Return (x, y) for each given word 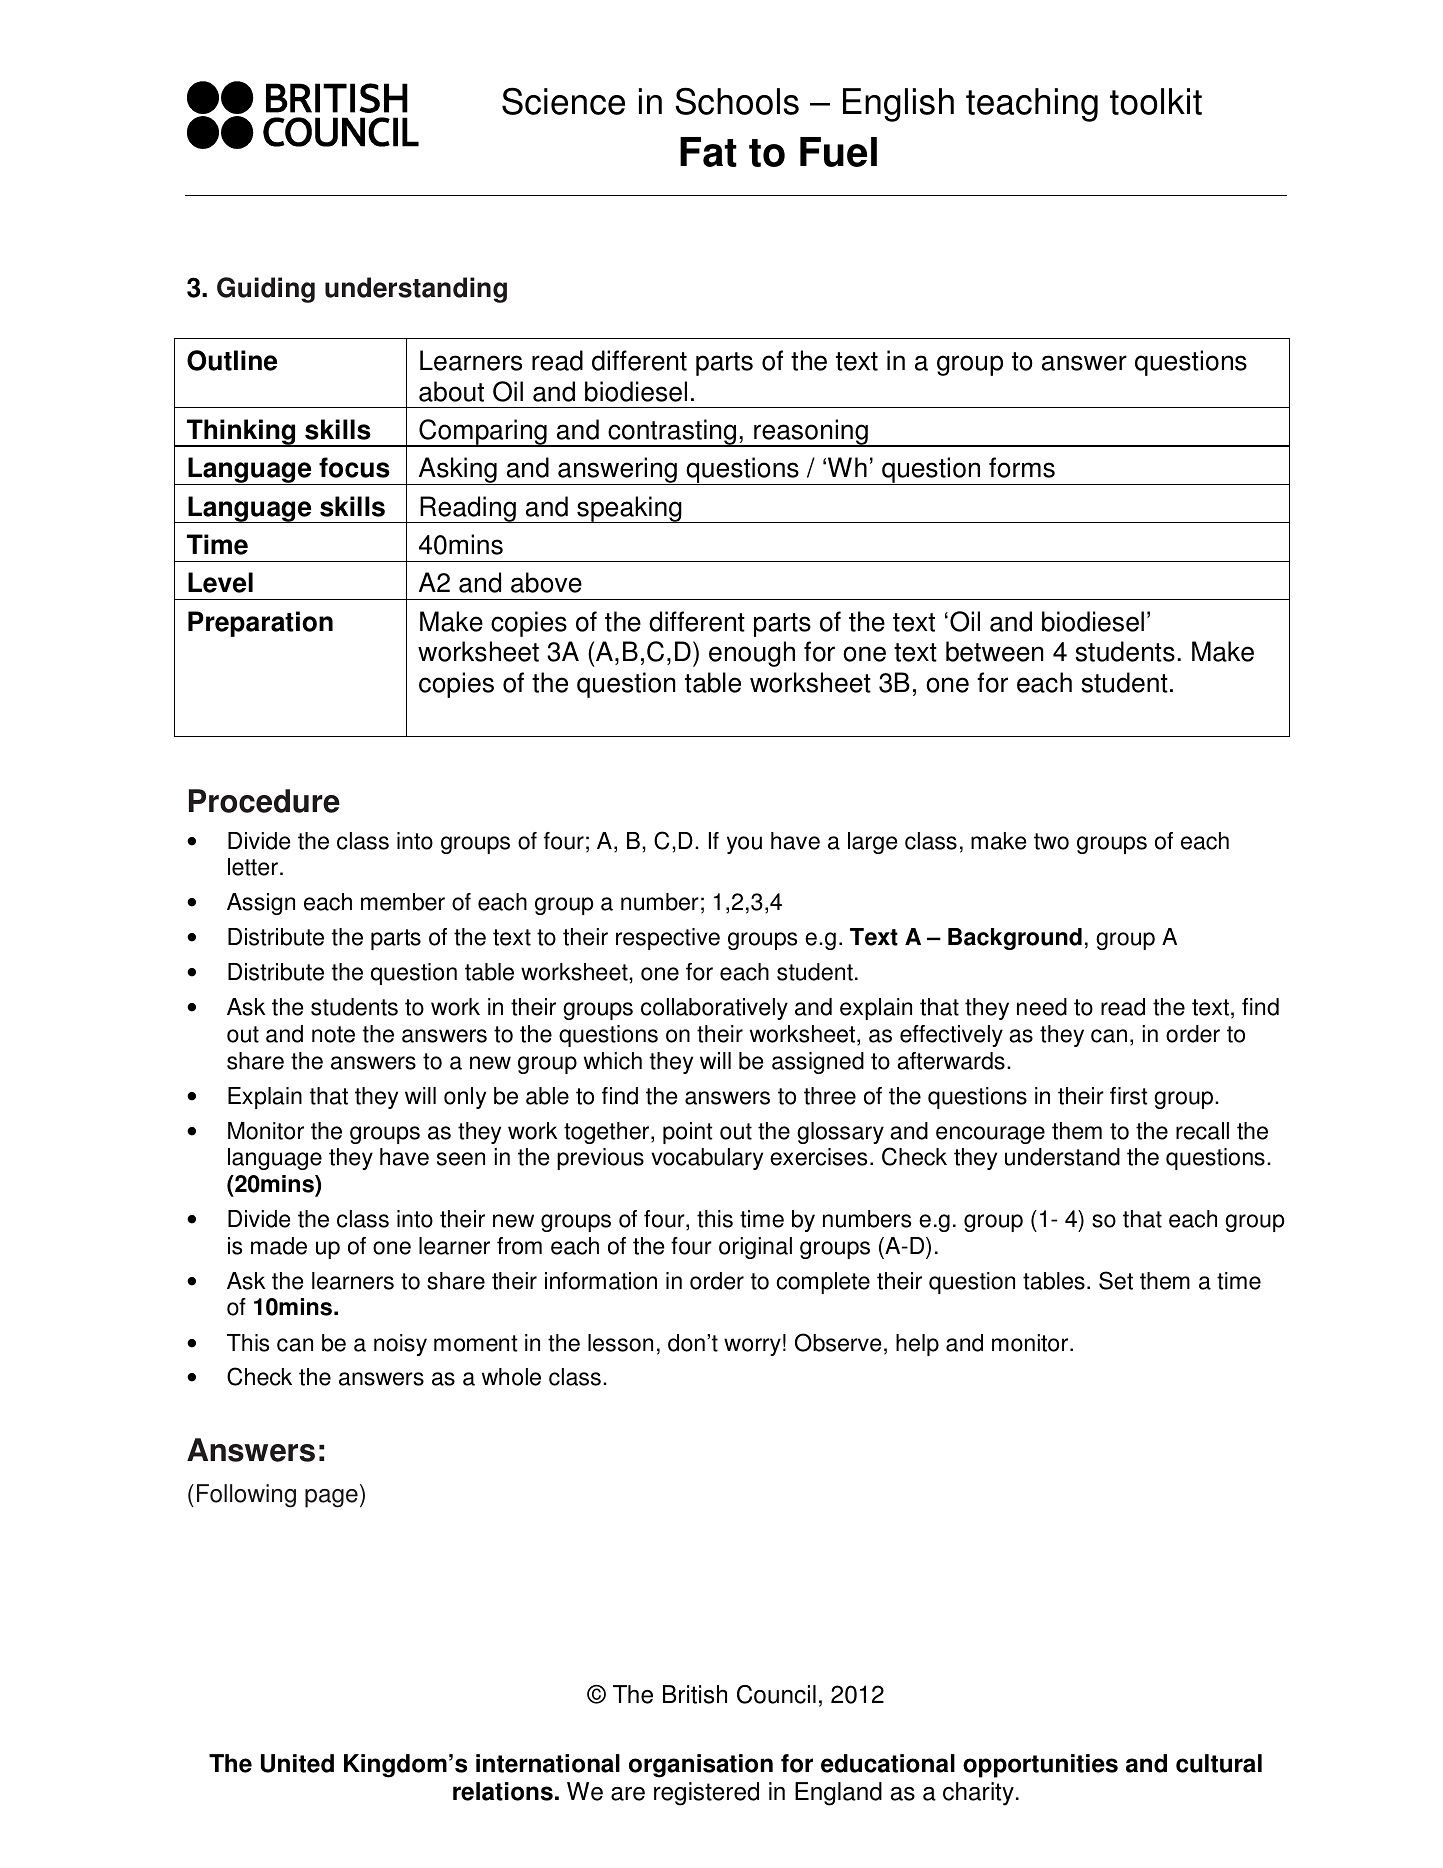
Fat (708, 152)
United (297, 1763)
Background (1015, 939)
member (403, 902)
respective (668, 939)
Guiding (266, 290)
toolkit (1156, 101)
